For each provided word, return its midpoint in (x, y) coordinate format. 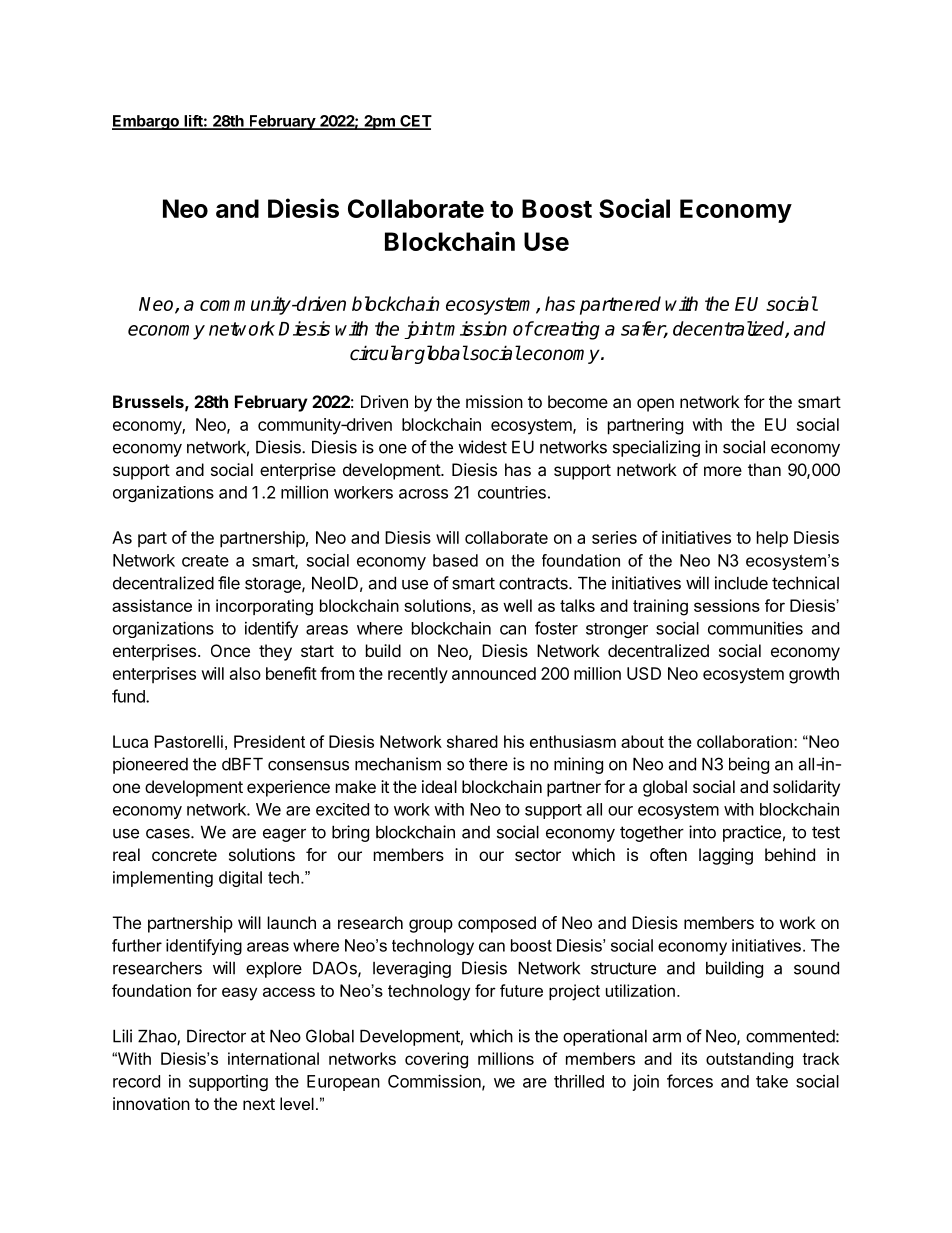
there (488, 764)
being (749, 765)
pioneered (150, 765)
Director (216, 1036)
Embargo (146, 122)
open (655, 405)
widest (482, 447)
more (723, 471)
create (205, 561)
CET (415, 122)
